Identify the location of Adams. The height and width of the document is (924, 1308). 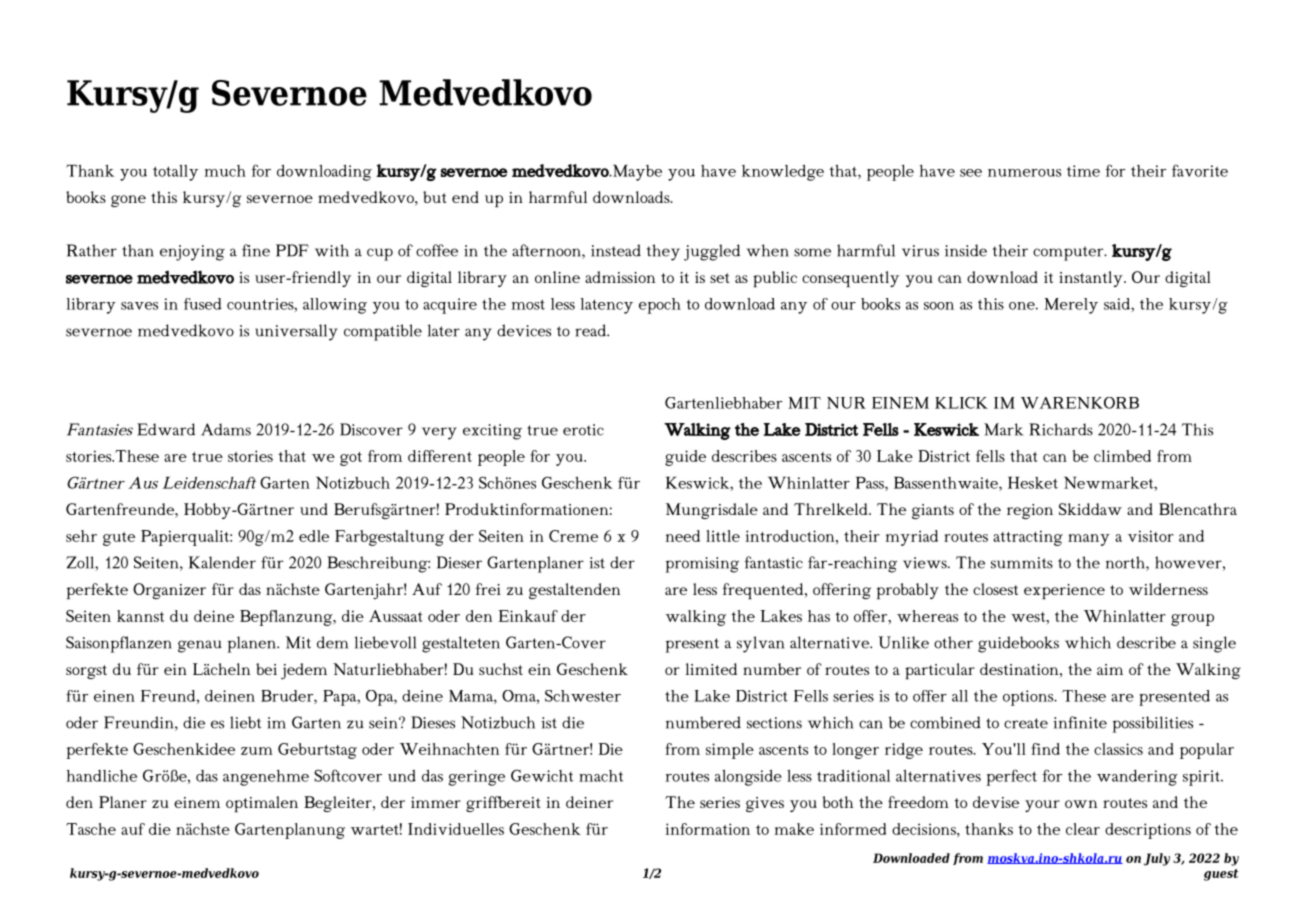
(226, 429).
